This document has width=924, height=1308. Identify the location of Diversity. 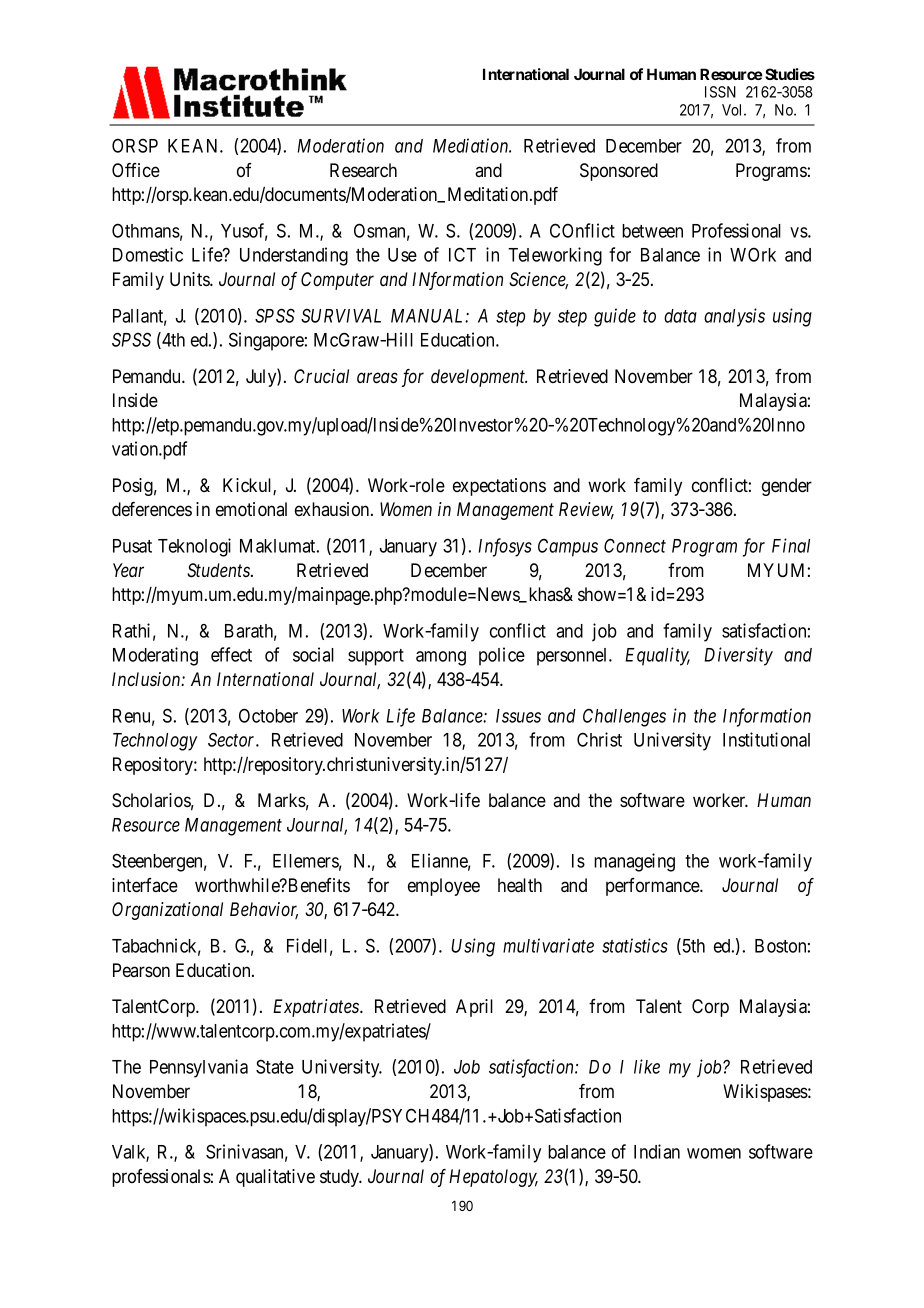
(738, 656).
